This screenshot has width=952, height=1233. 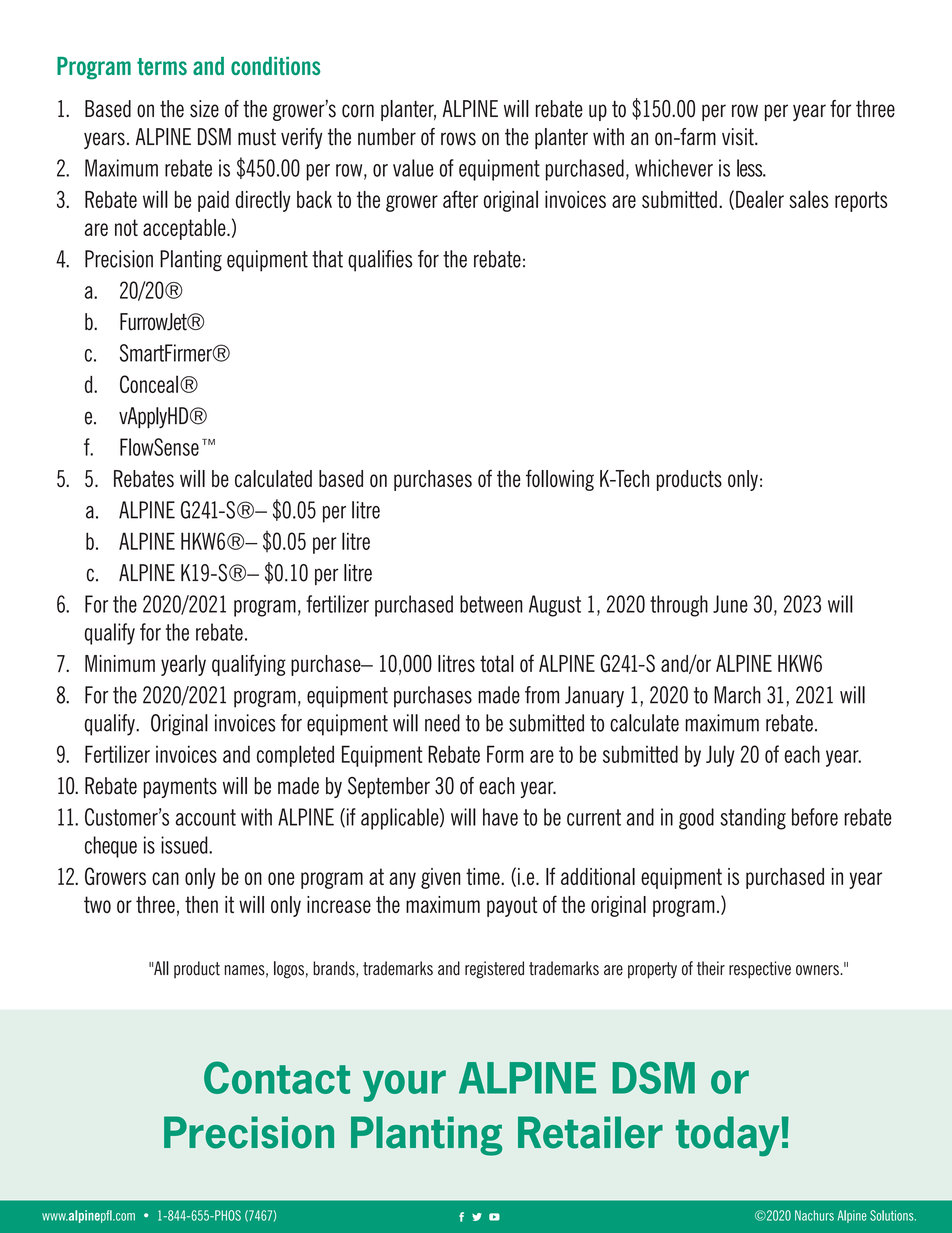 What do you see at coordinates (730, 604) in the screenshot?
I see `June` at bounding box center [730, 604].
